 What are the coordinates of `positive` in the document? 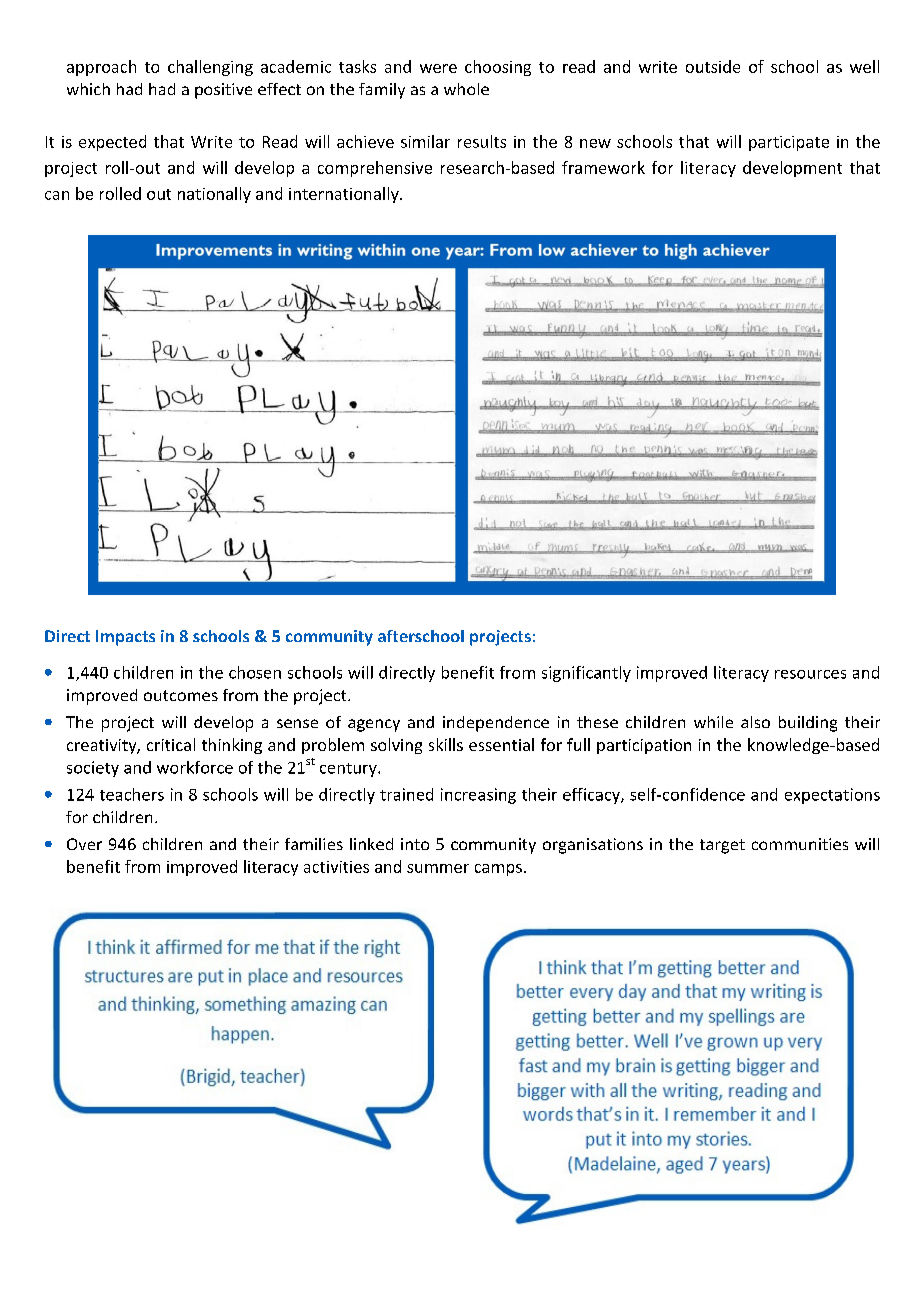 It's located at (223, 91).
